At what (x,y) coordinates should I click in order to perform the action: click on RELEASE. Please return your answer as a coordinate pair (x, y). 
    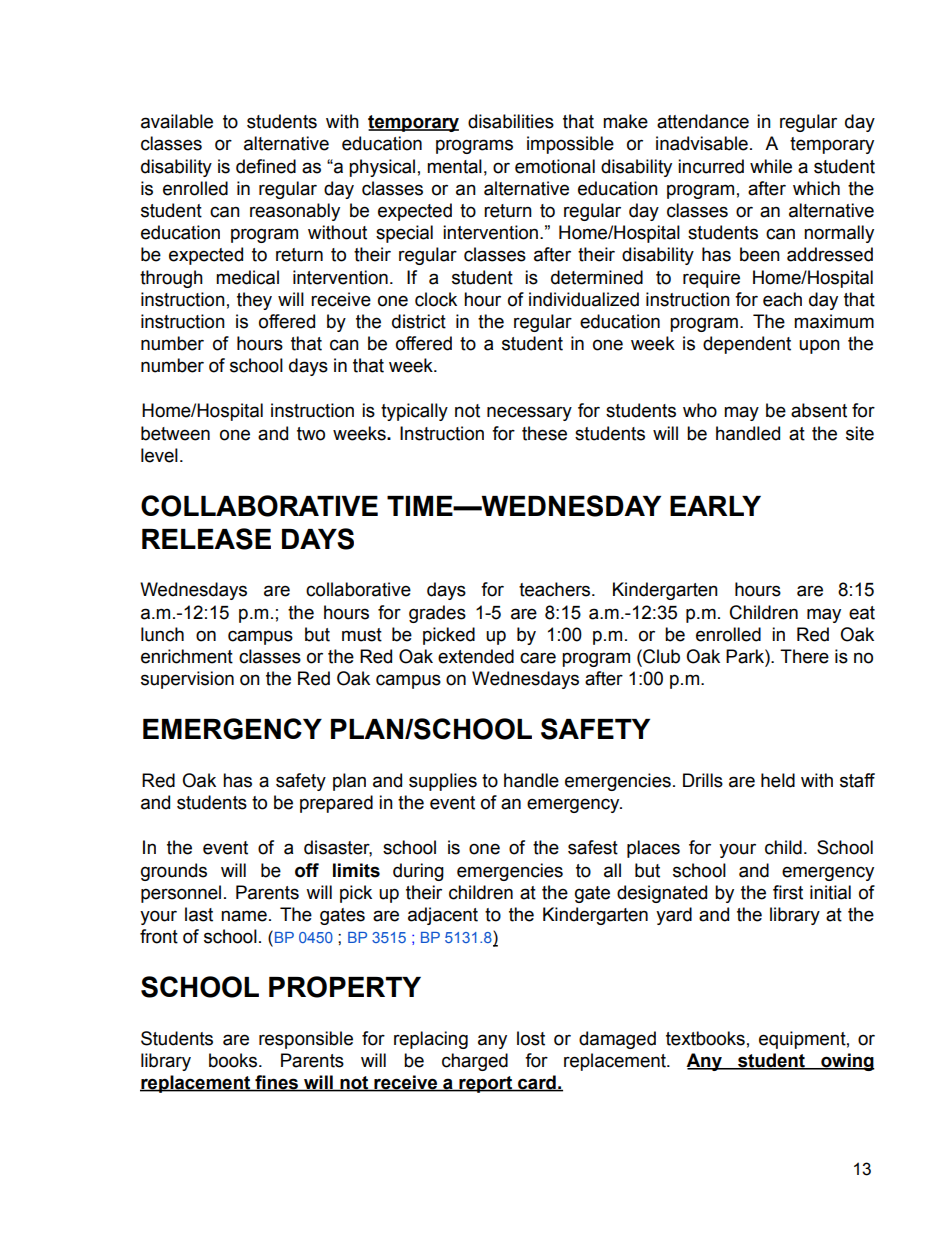
    Looking at the image, I should click on (206, 539).
